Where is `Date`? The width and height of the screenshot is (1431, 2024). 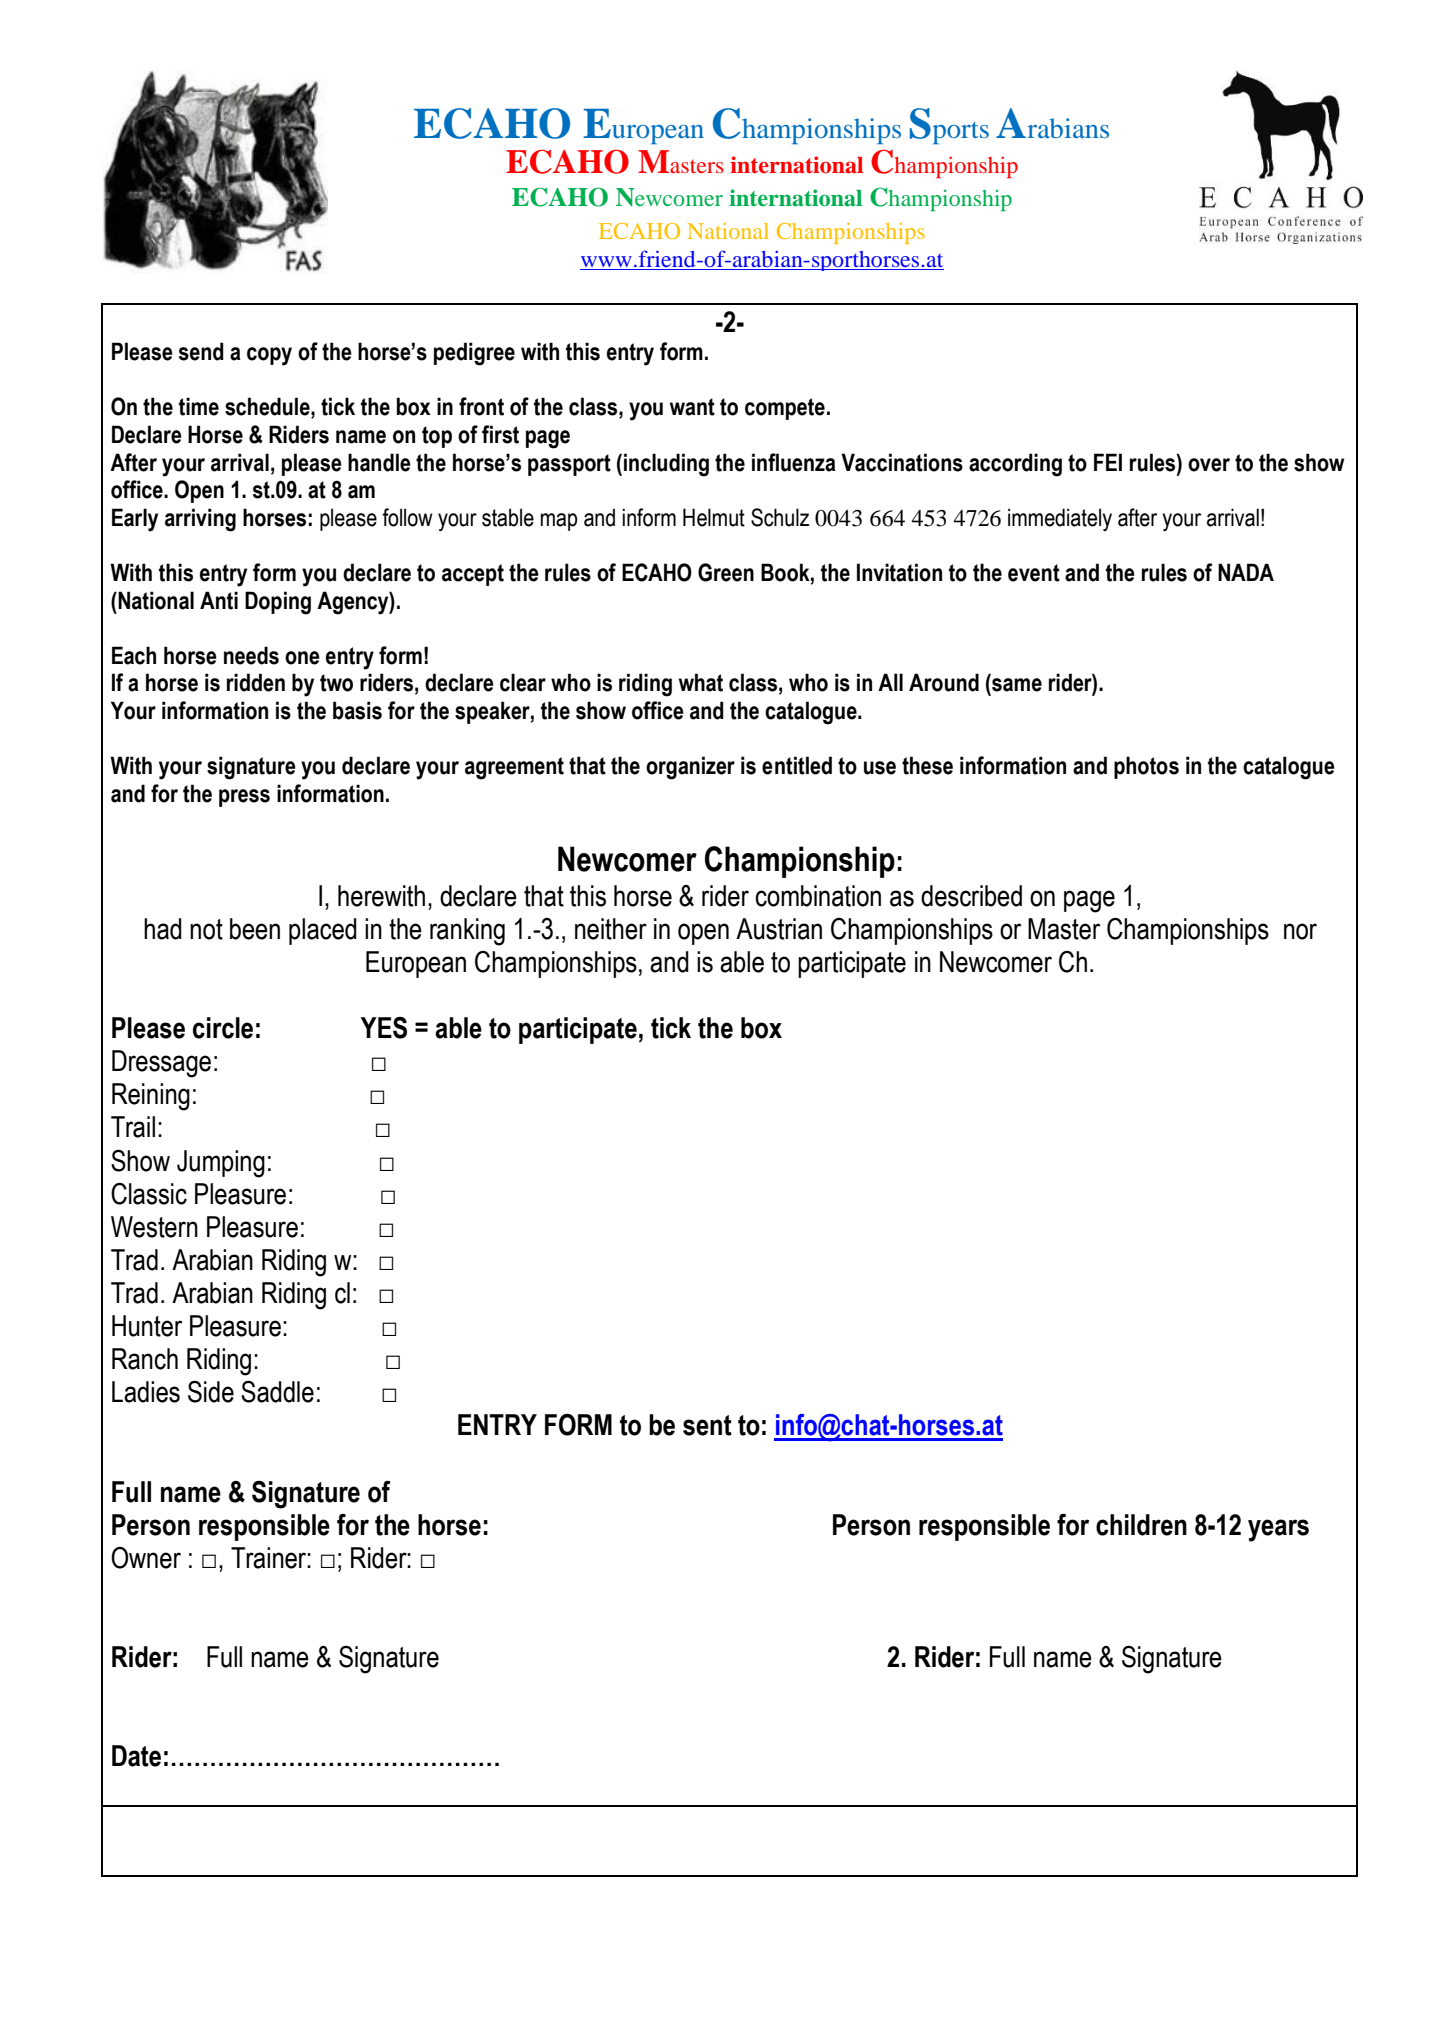
Date is located at coordinates (136, 1756).
